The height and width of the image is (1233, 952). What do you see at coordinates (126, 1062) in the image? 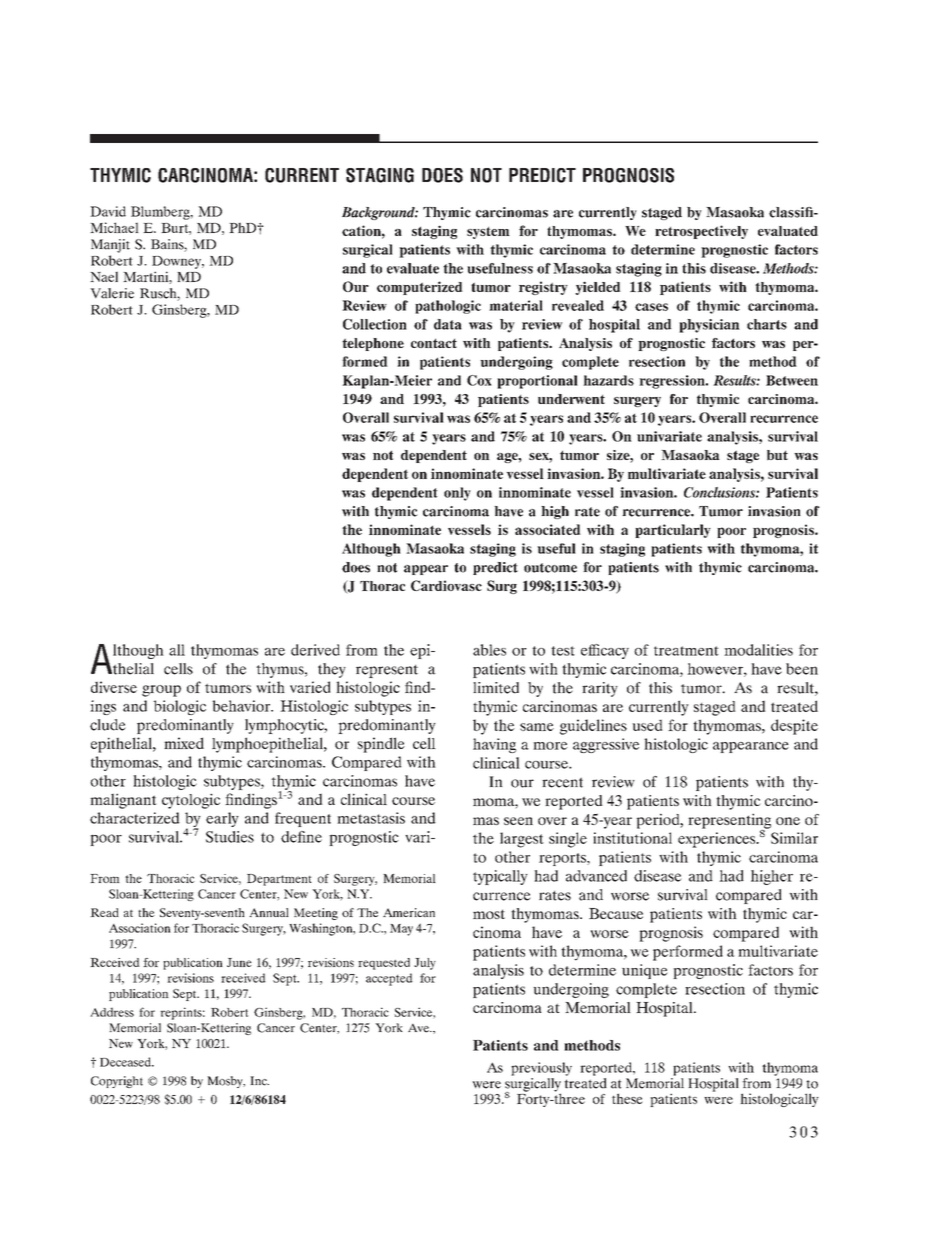
I see `Deceased` at bounding box center [126, 1062].
